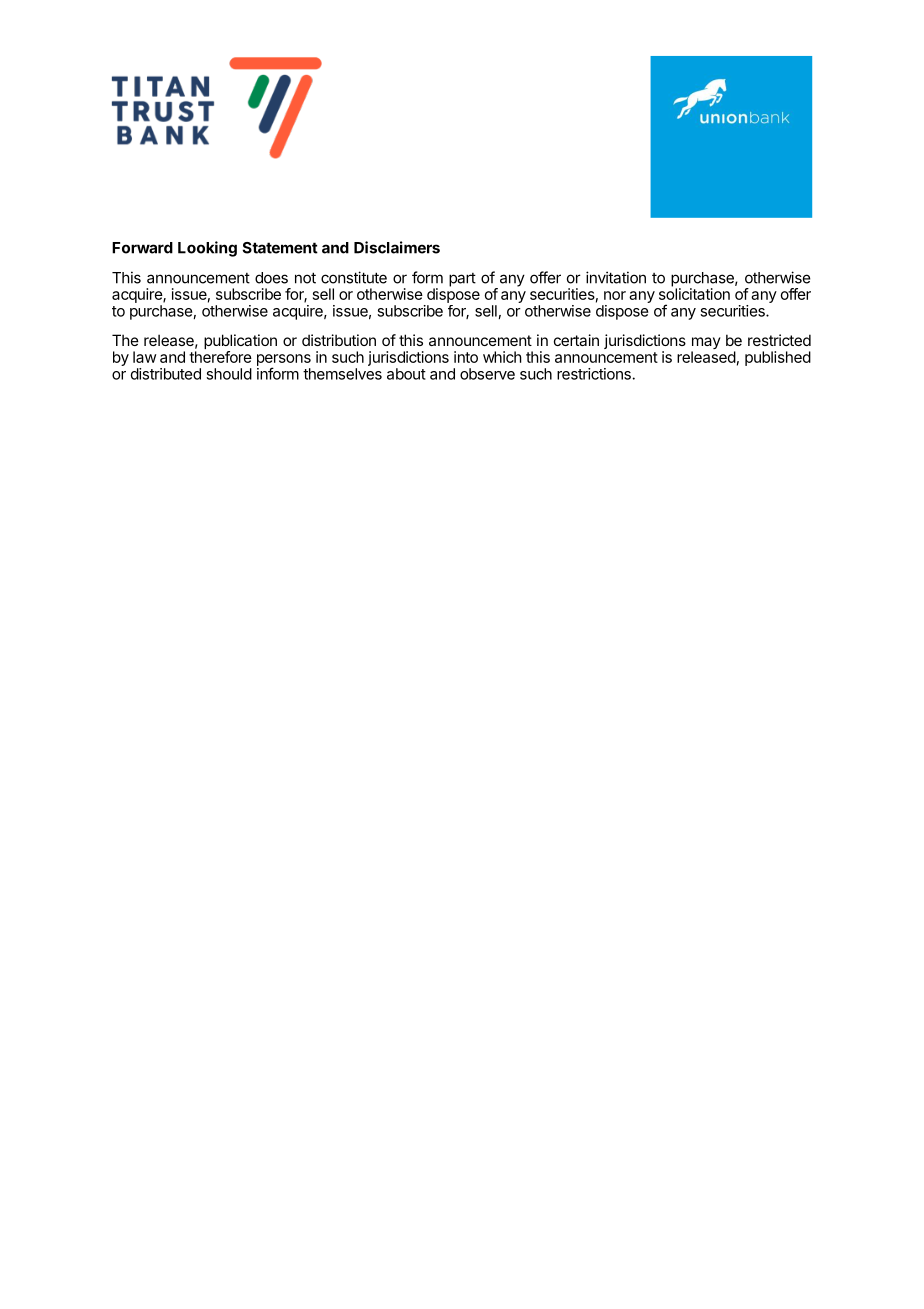 This image has height=1309, width=924. Describe the element at coordinates (339, 340) in the image. I see `distribution` at that location.
